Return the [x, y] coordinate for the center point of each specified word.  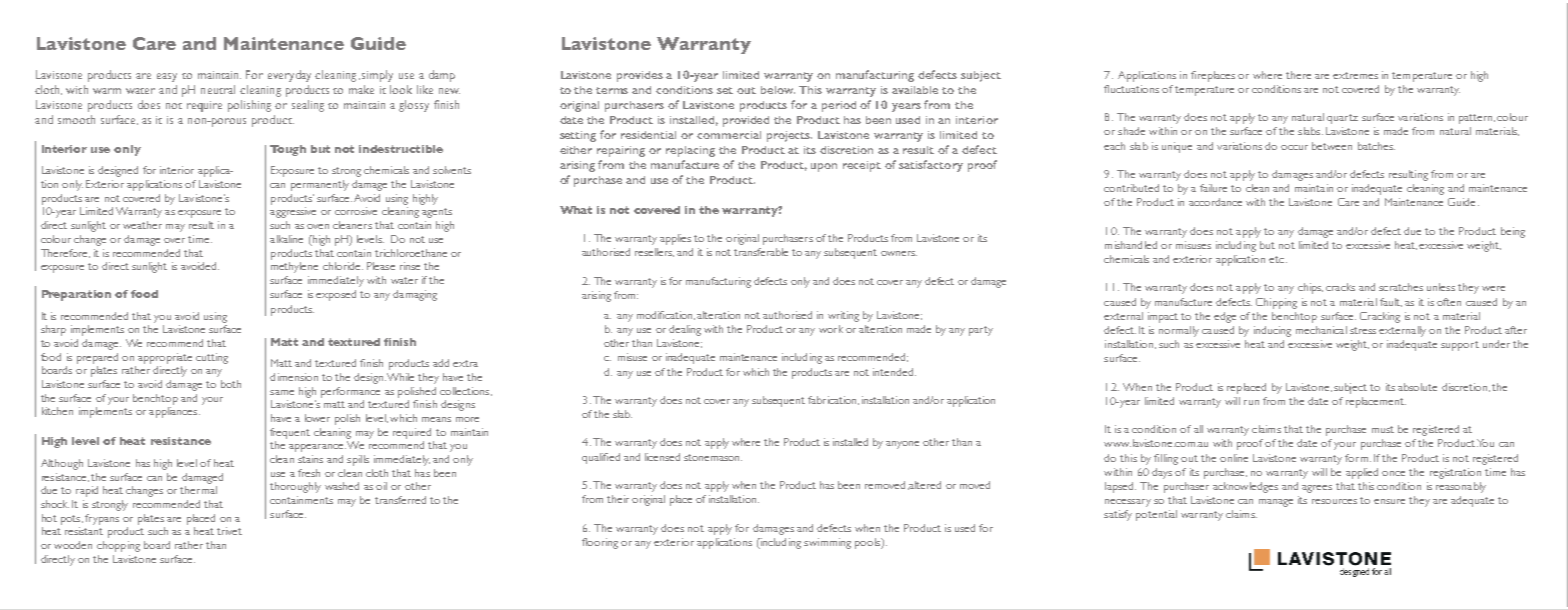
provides [640, 76]
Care [154, 43]
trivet [229, 531]
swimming [827, 543]
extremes [1355, 75]
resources [1334, 501]
